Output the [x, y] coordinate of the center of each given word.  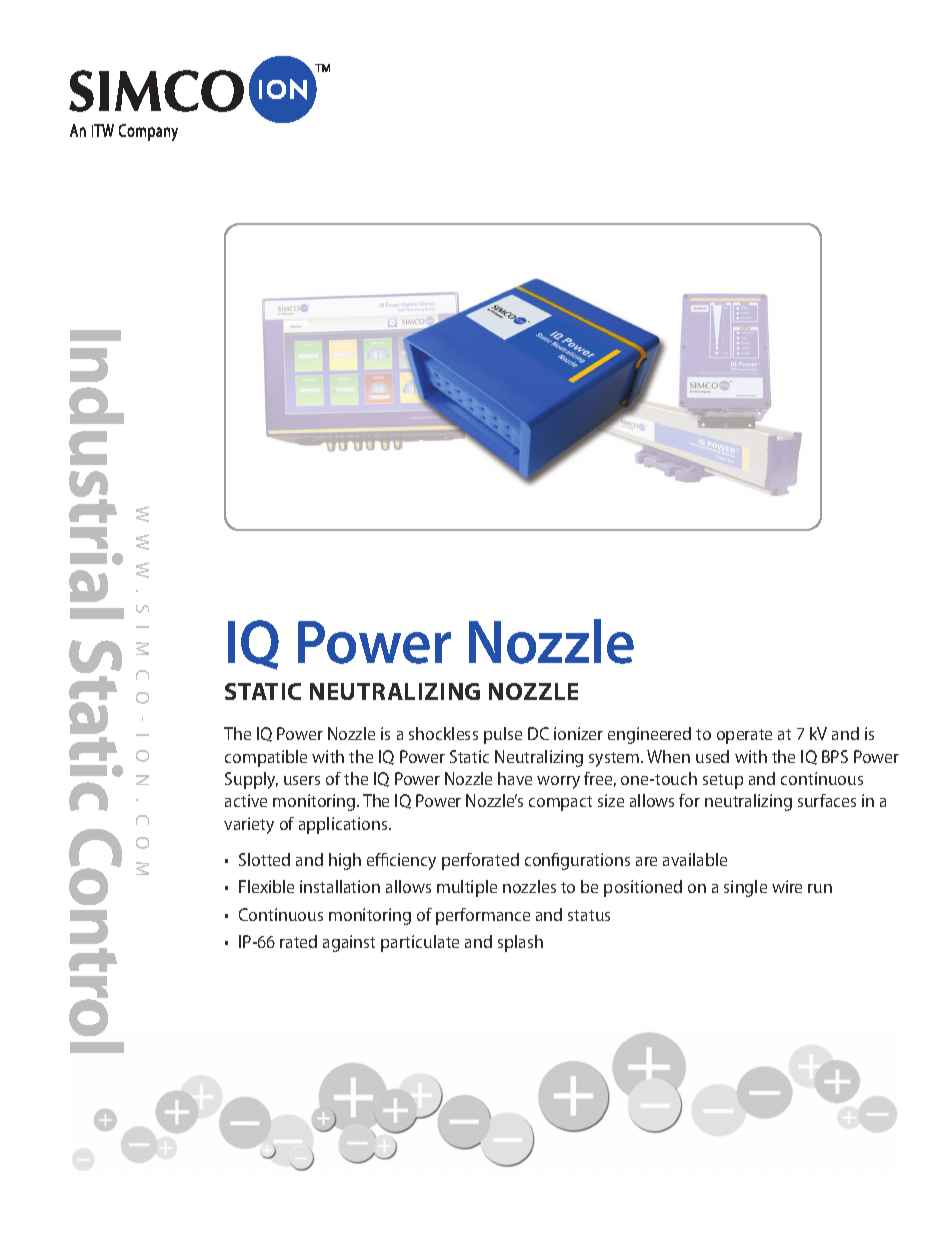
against [349, 943]
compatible [266, 758]
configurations [577, 861]
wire [787, 886]
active [246, 800]
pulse [503, 735]
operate [744, 736]
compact [560, 803]
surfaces [827, 800]
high [345, 861]
